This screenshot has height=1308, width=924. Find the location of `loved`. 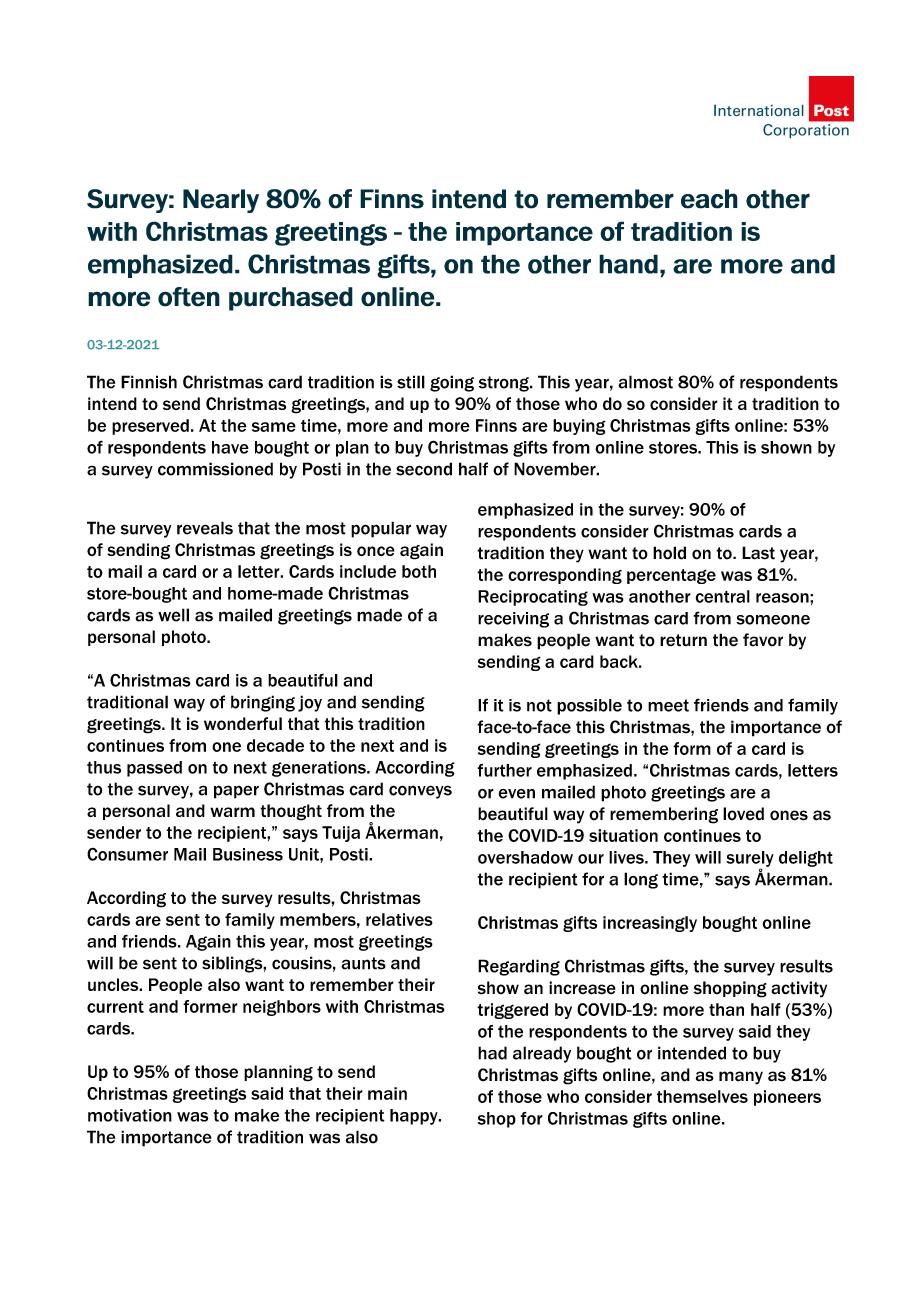

loved is located at coordinates (743, 814).
